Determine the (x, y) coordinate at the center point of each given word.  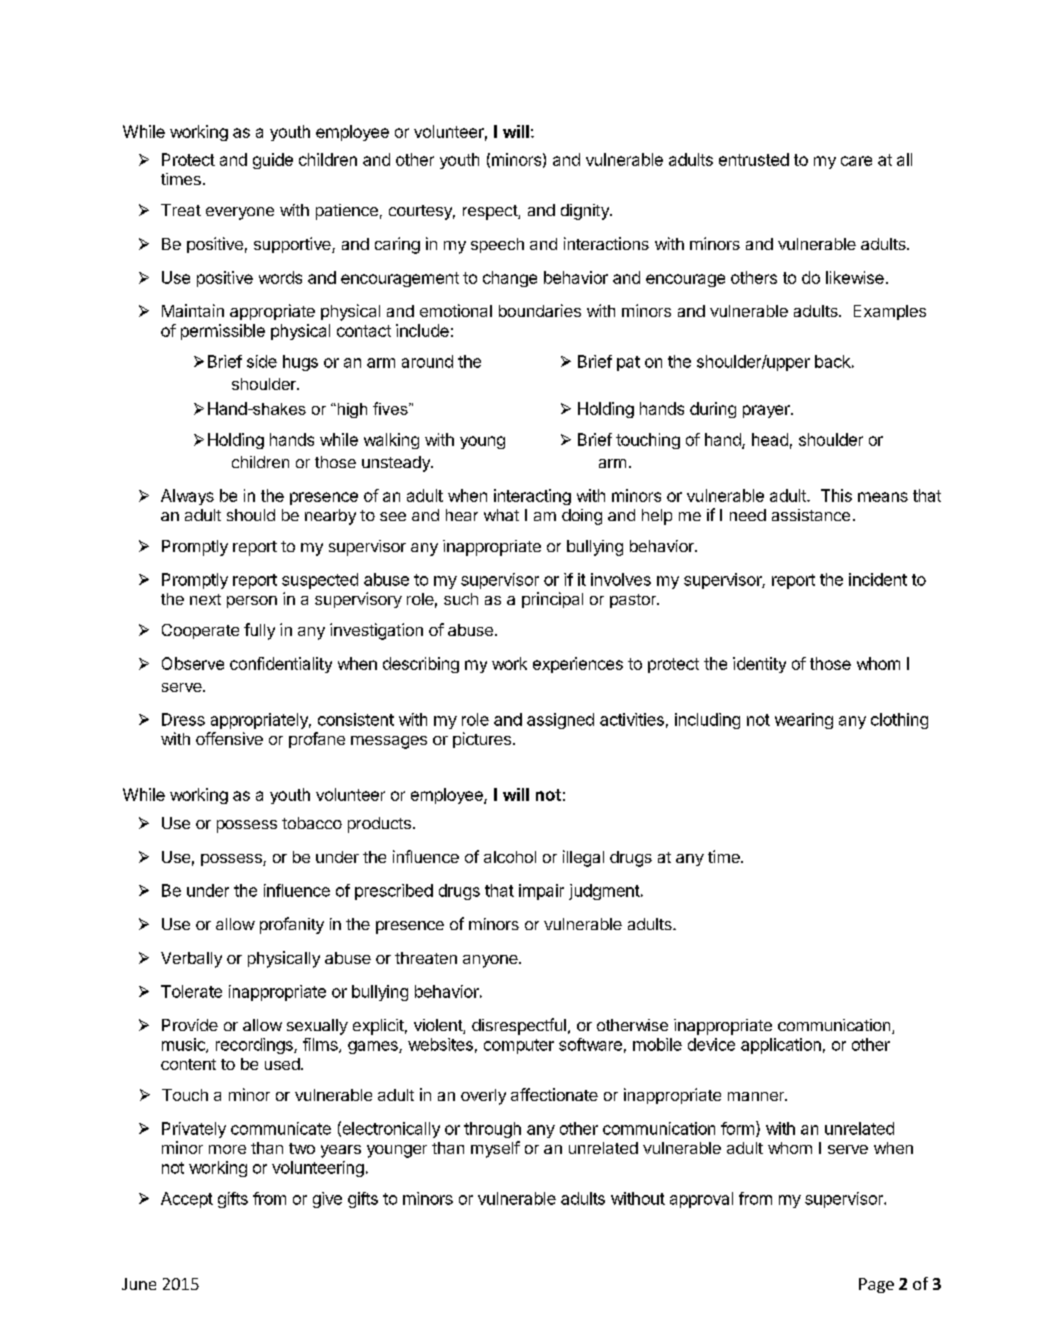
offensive (229, 738)
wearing (804, 721)
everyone (240, 213)
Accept (187, 1200)
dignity (586, 212)
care (856, 161)
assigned (560, 721)
